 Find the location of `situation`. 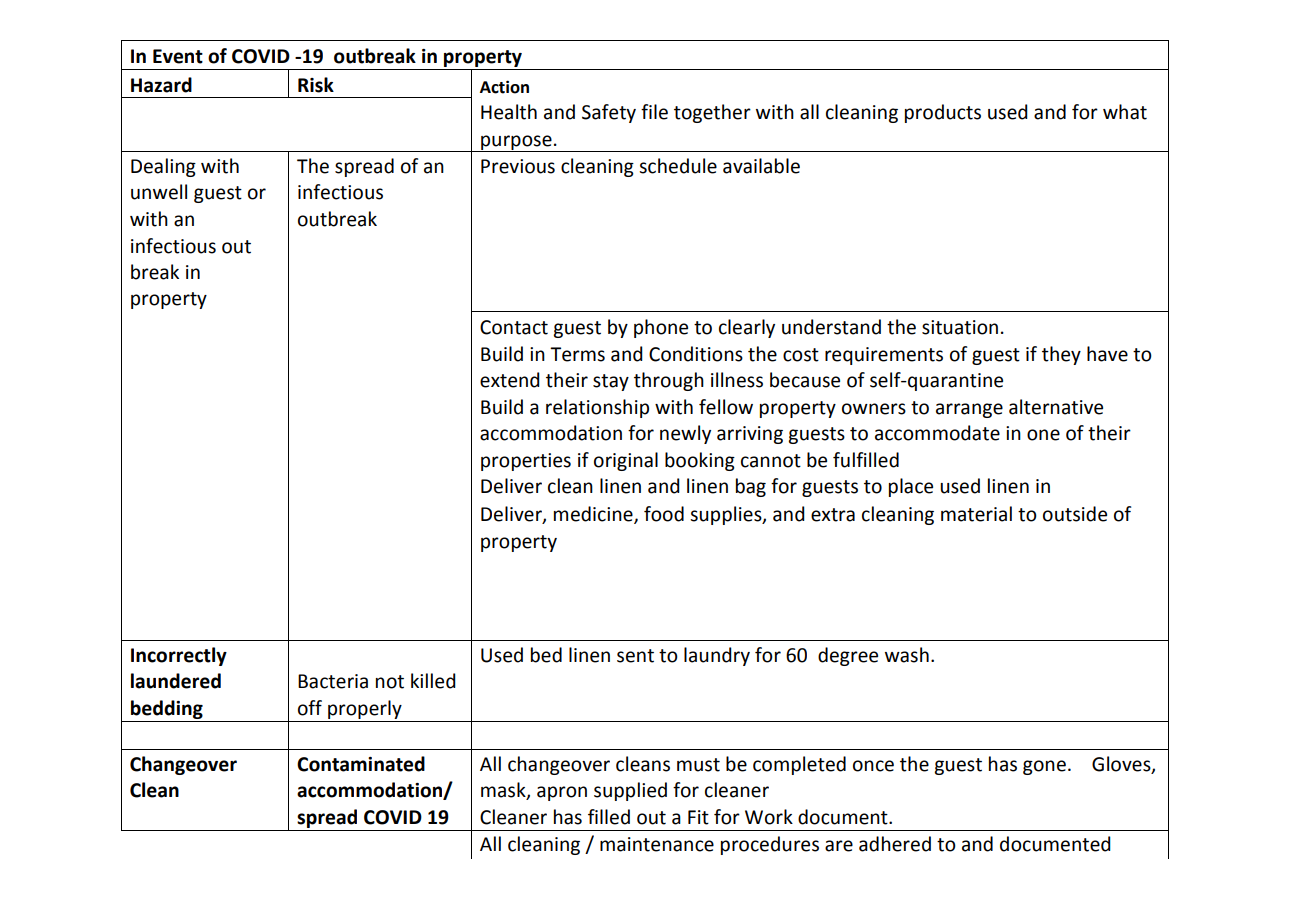

situation is located at coordinates (960, 327).
